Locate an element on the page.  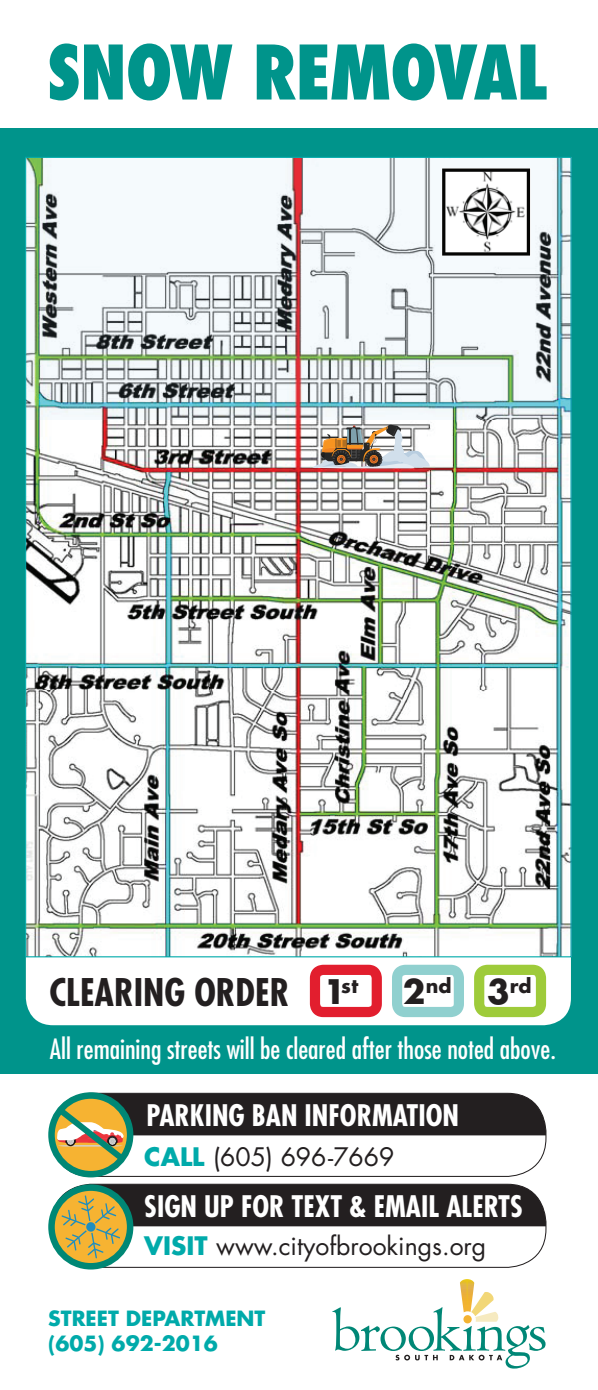
will is located at coordinates (240, 1047).
